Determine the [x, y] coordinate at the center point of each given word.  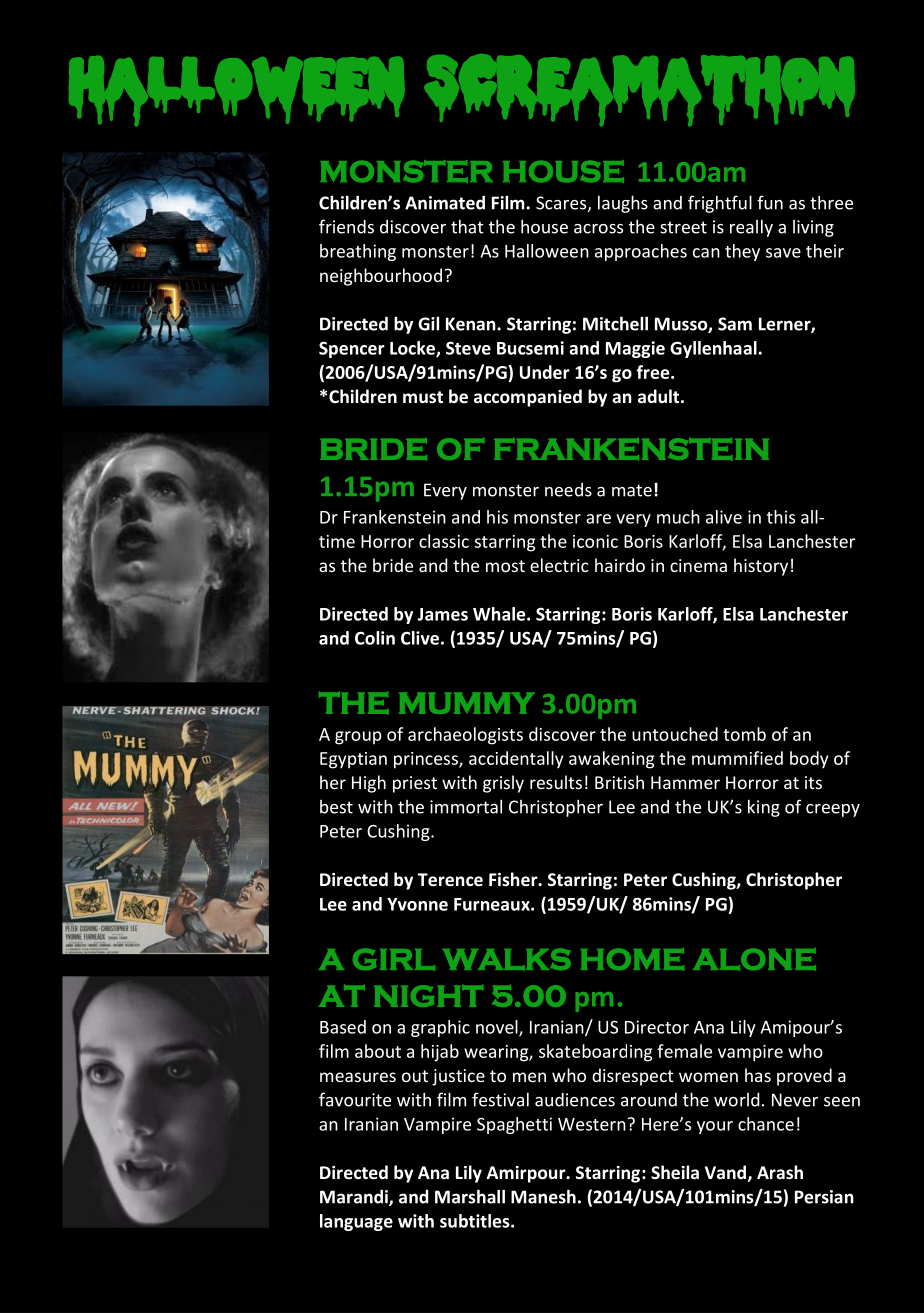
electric [559, 565]
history [761, 567]
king [764, 808]
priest [415, 784]
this [781, 517]
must [423, 397]
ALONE [754, 959]
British [619, 782]
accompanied [528, 398]
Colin [375, 638]
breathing [358, 252]
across [598, 229]
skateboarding [595, 1053]
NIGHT [428, 996]
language [356, 1222]
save [783, 253]
